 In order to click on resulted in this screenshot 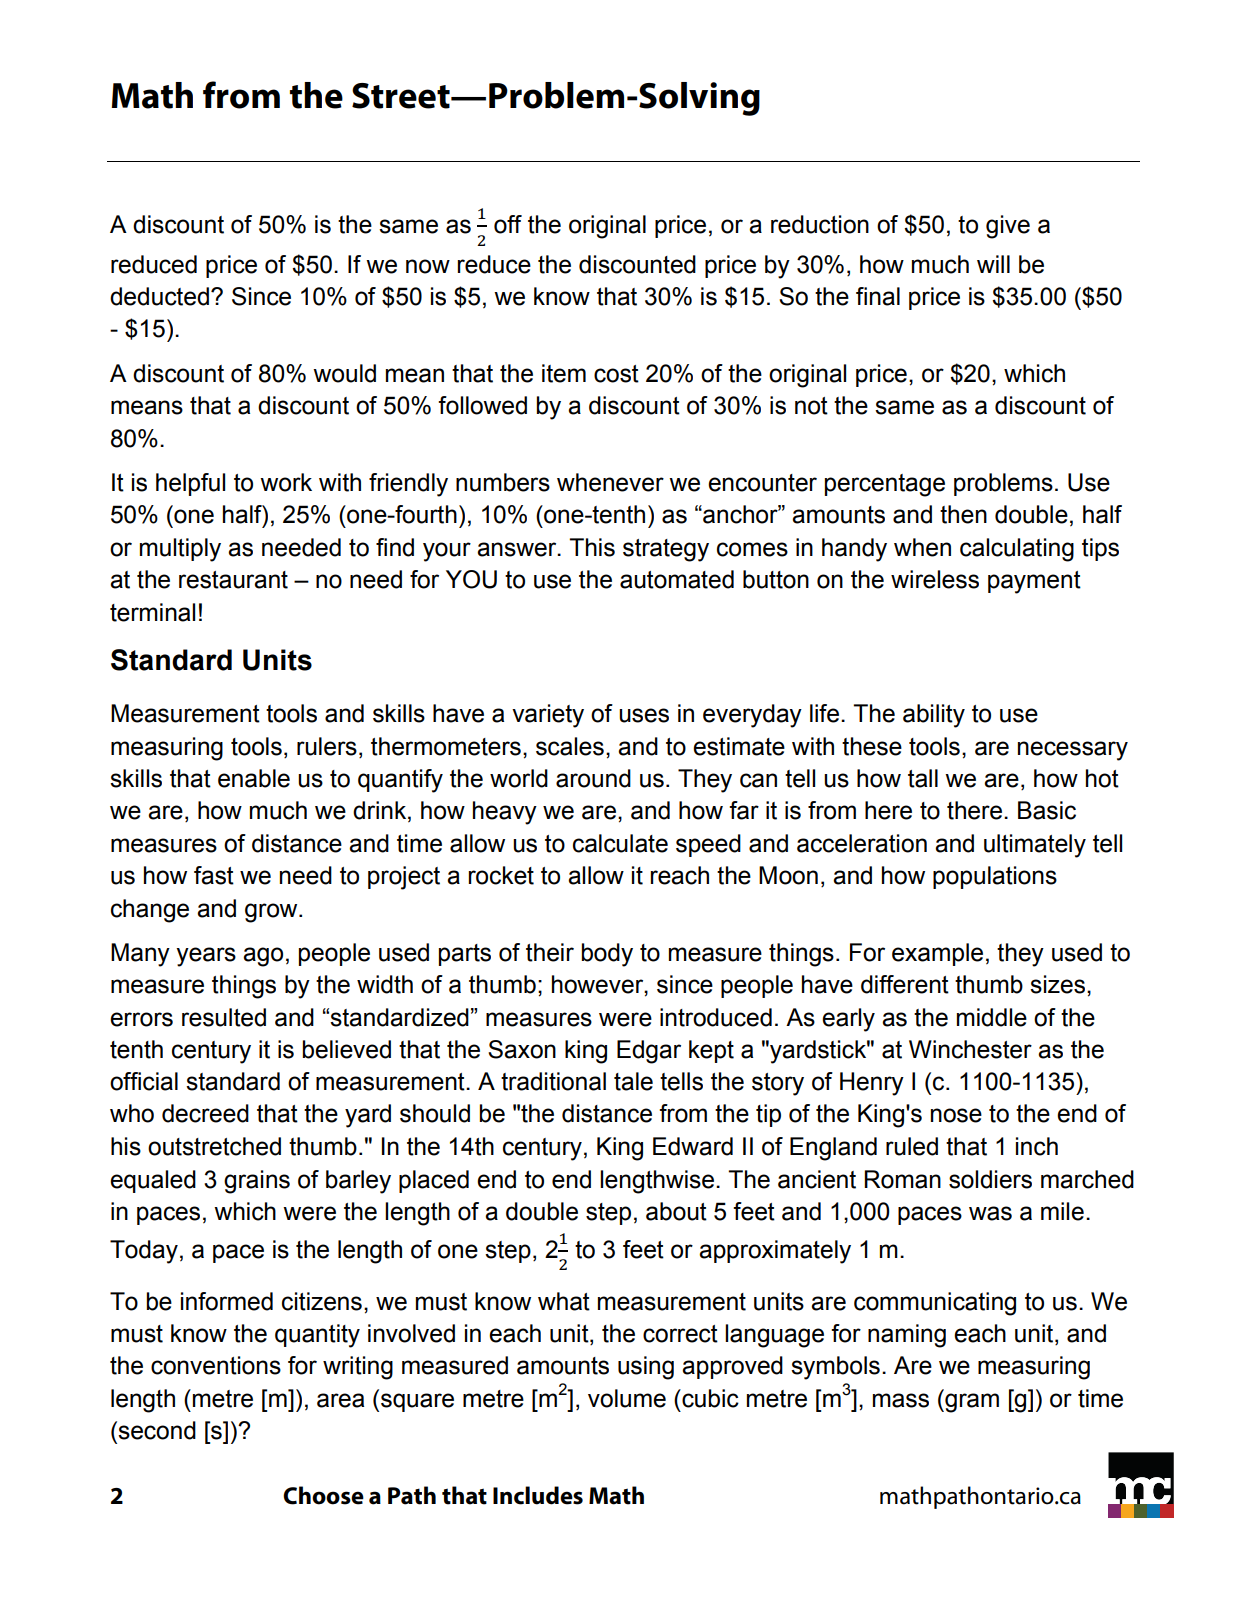, I will do `click(224, 1017)`.
